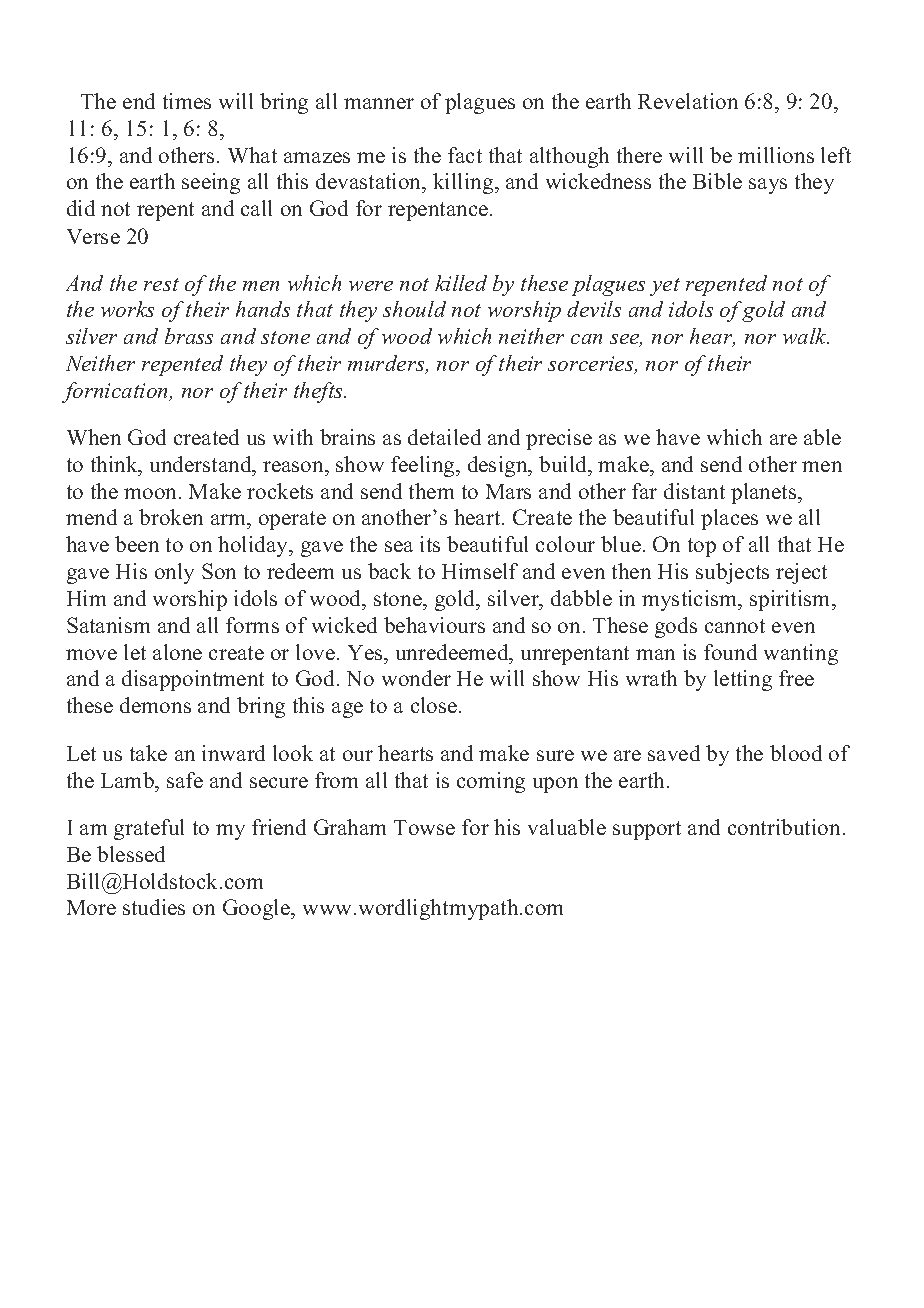  Describe the element at coordinates (461, 283) in the screenshot. I see `killed` at that location.
